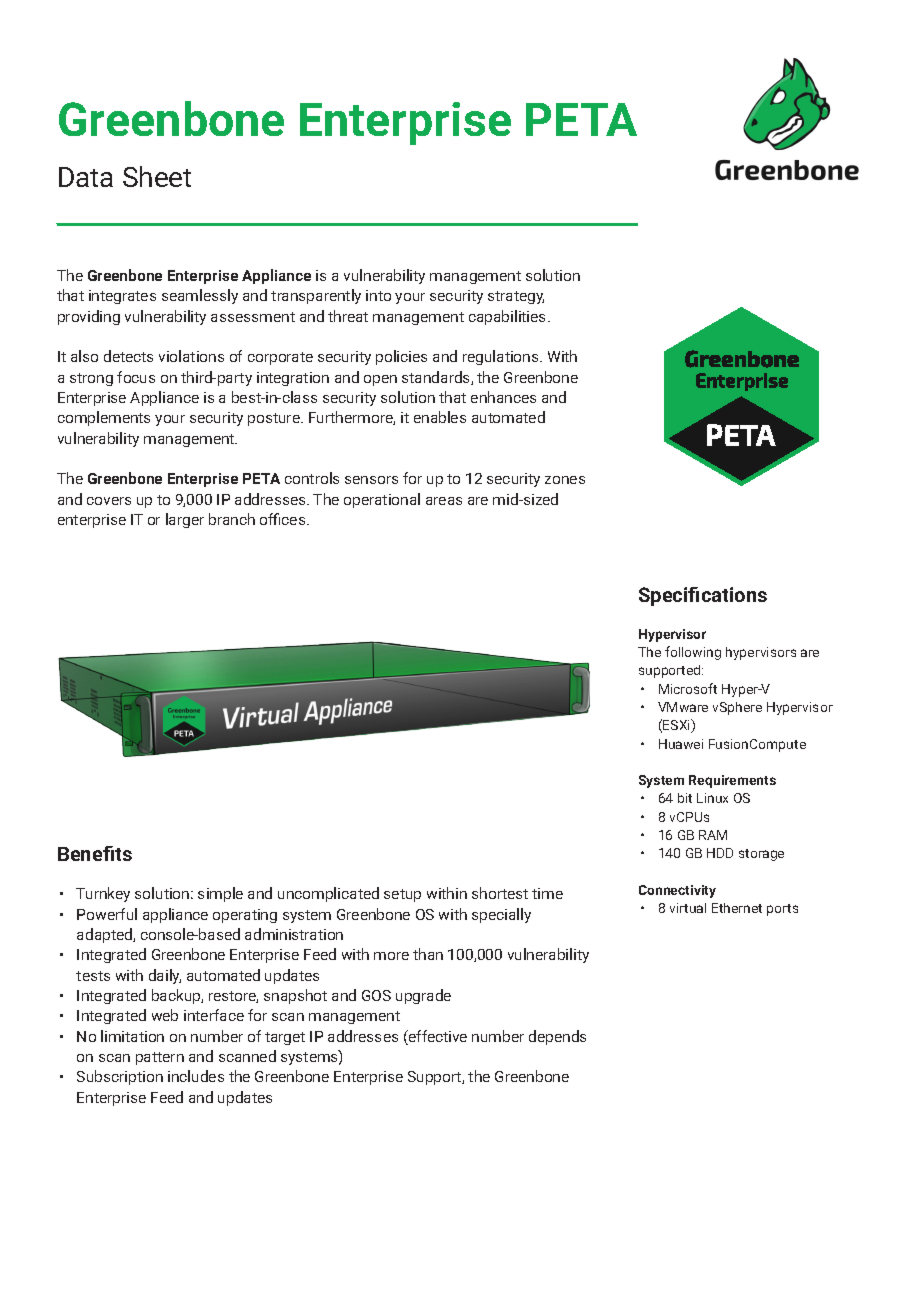 This screenshot has height=1308, width=924. I want to click on strategy, so click(516, 297).
